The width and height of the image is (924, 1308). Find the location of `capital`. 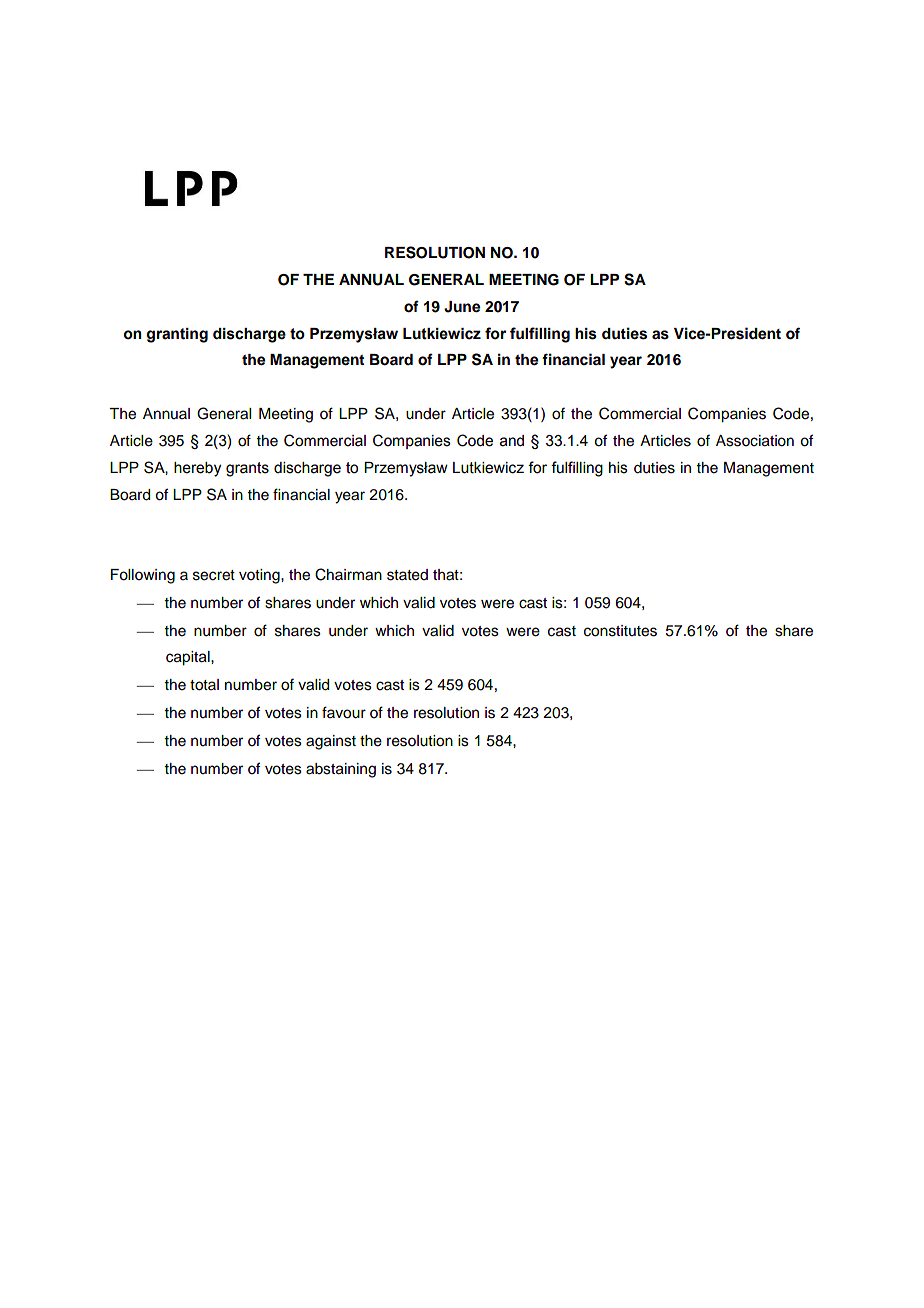

capital is located at coordinates (189, 658).
